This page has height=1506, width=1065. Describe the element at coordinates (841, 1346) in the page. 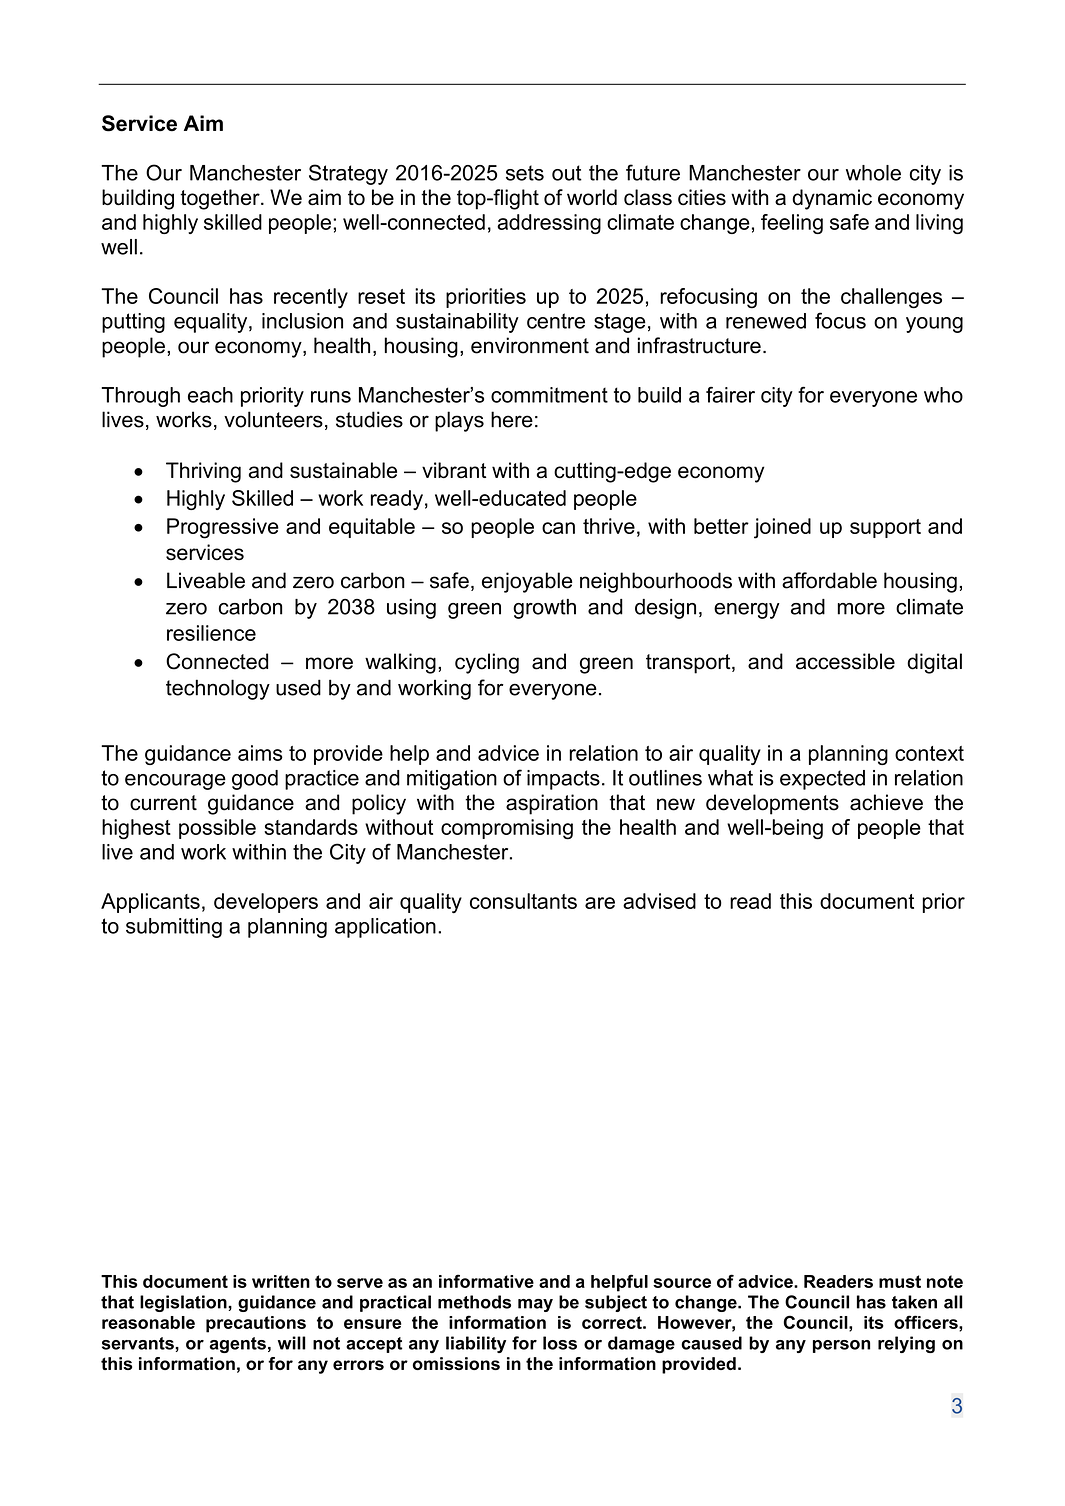

I see `person` at that location.
